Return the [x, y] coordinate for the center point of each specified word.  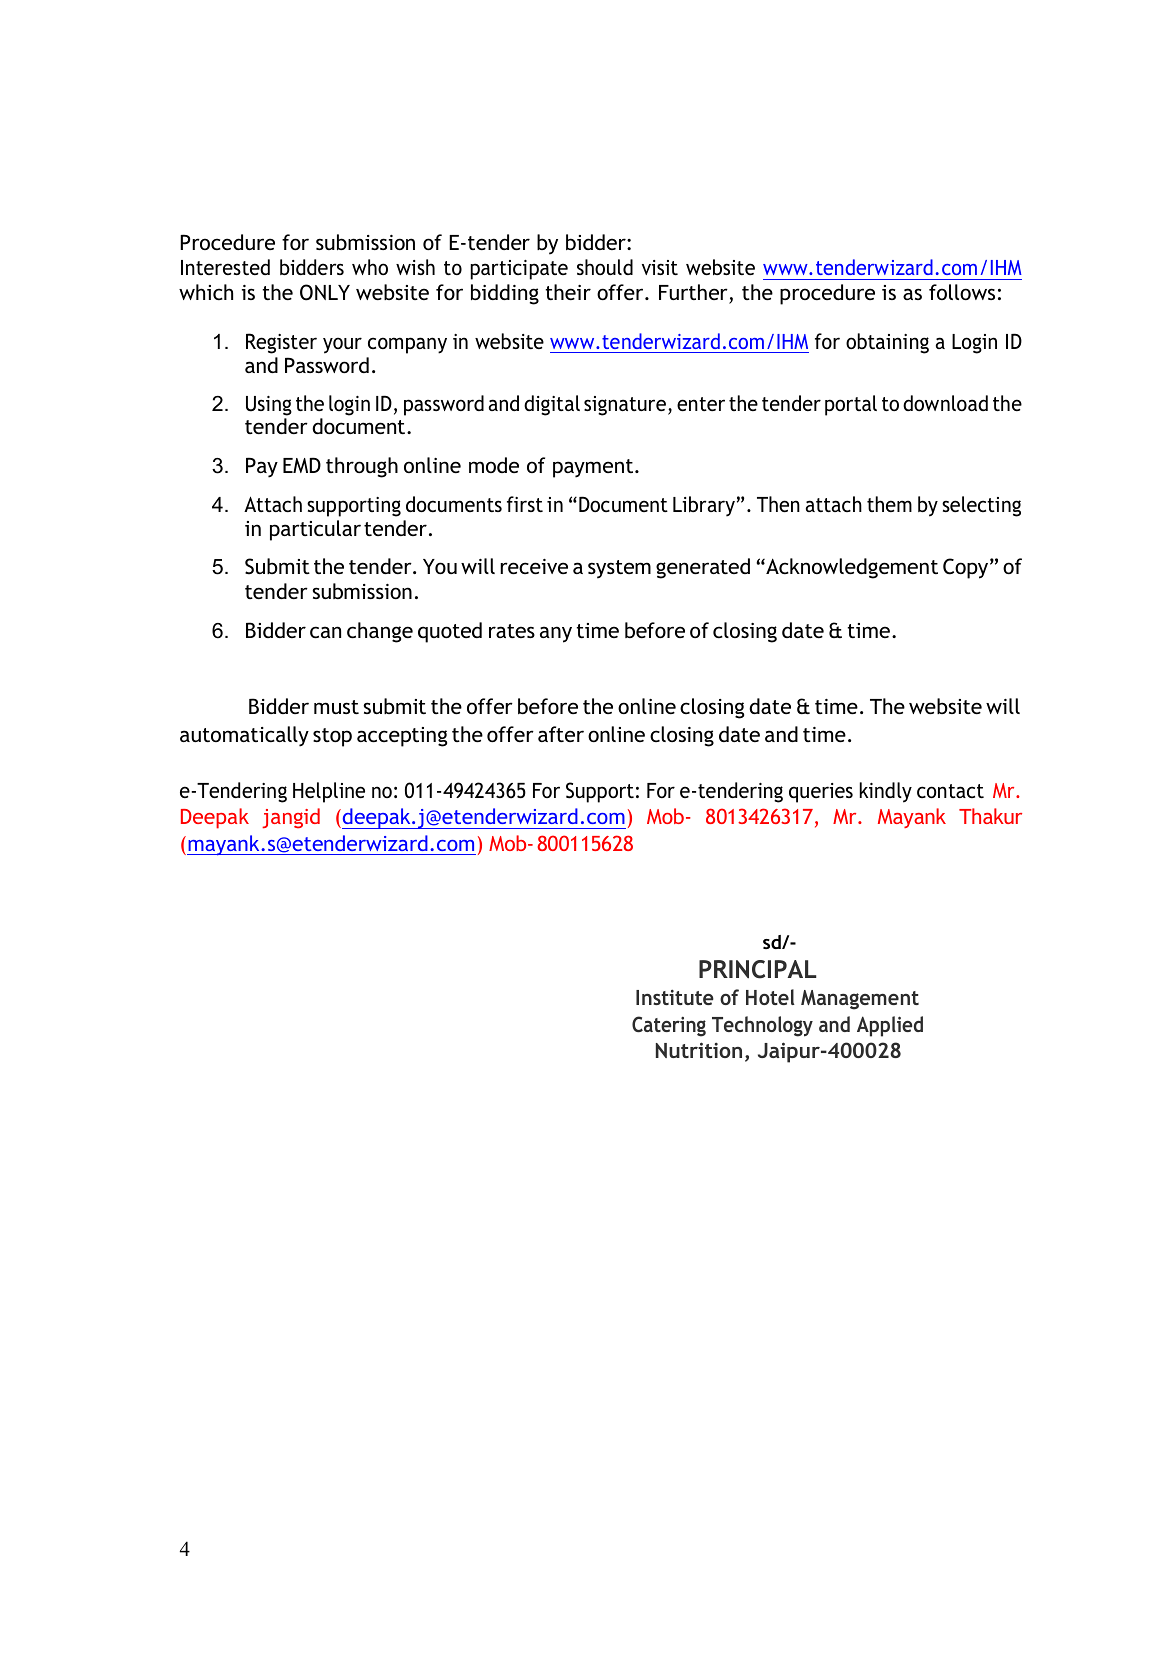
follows [962, 292]
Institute [675, 997]
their [568, 292]
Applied [890, 1026]
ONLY [325, 292]
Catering [669, 1026]
